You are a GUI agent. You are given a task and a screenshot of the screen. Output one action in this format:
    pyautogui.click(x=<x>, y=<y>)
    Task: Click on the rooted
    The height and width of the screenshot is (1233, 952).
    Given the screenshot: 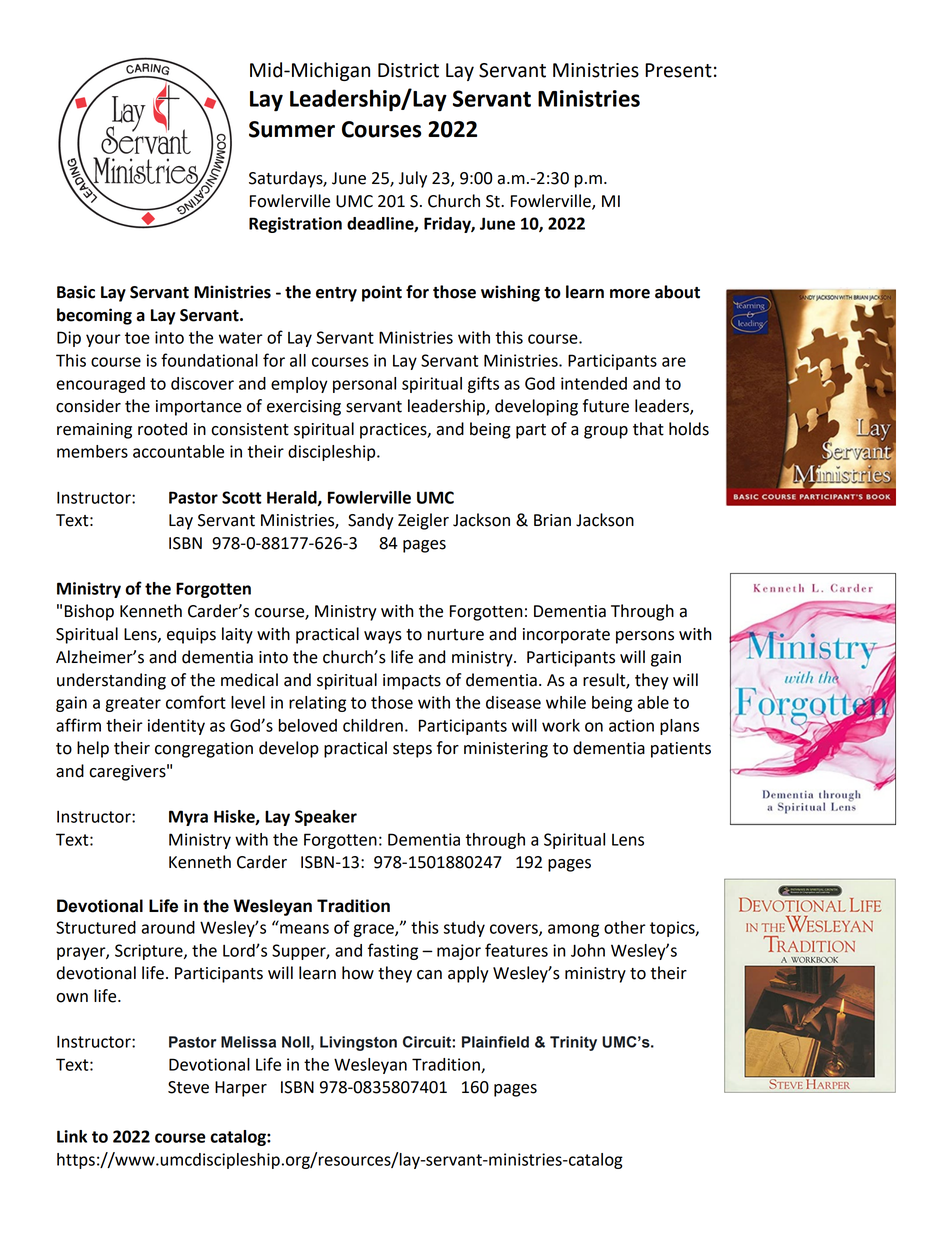 What is the action you would take?
    pyautogui.click(x=162, y=429)
